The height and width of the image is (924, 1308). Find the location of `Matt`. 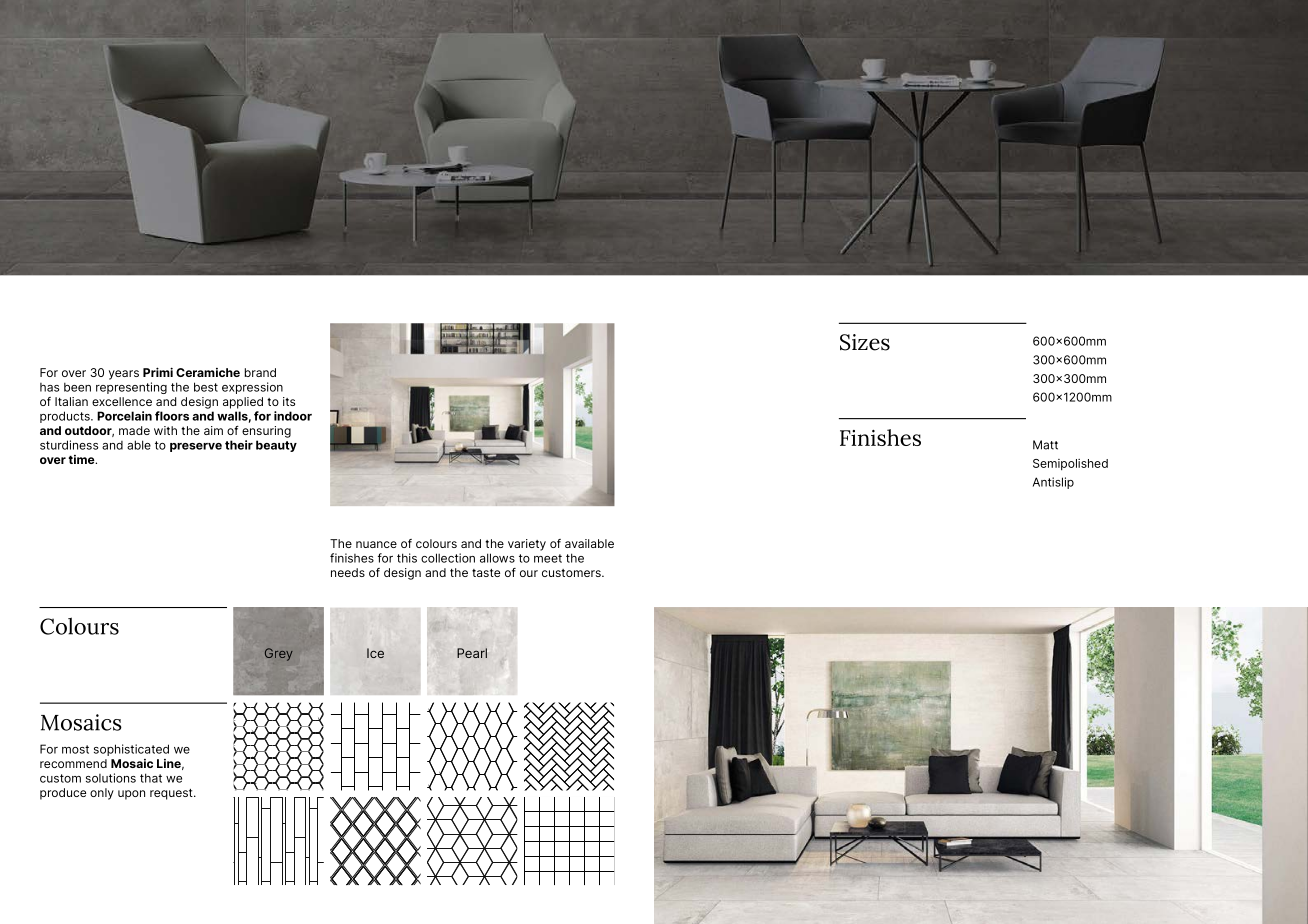

Matt is located at coordinates (1045, 445).
